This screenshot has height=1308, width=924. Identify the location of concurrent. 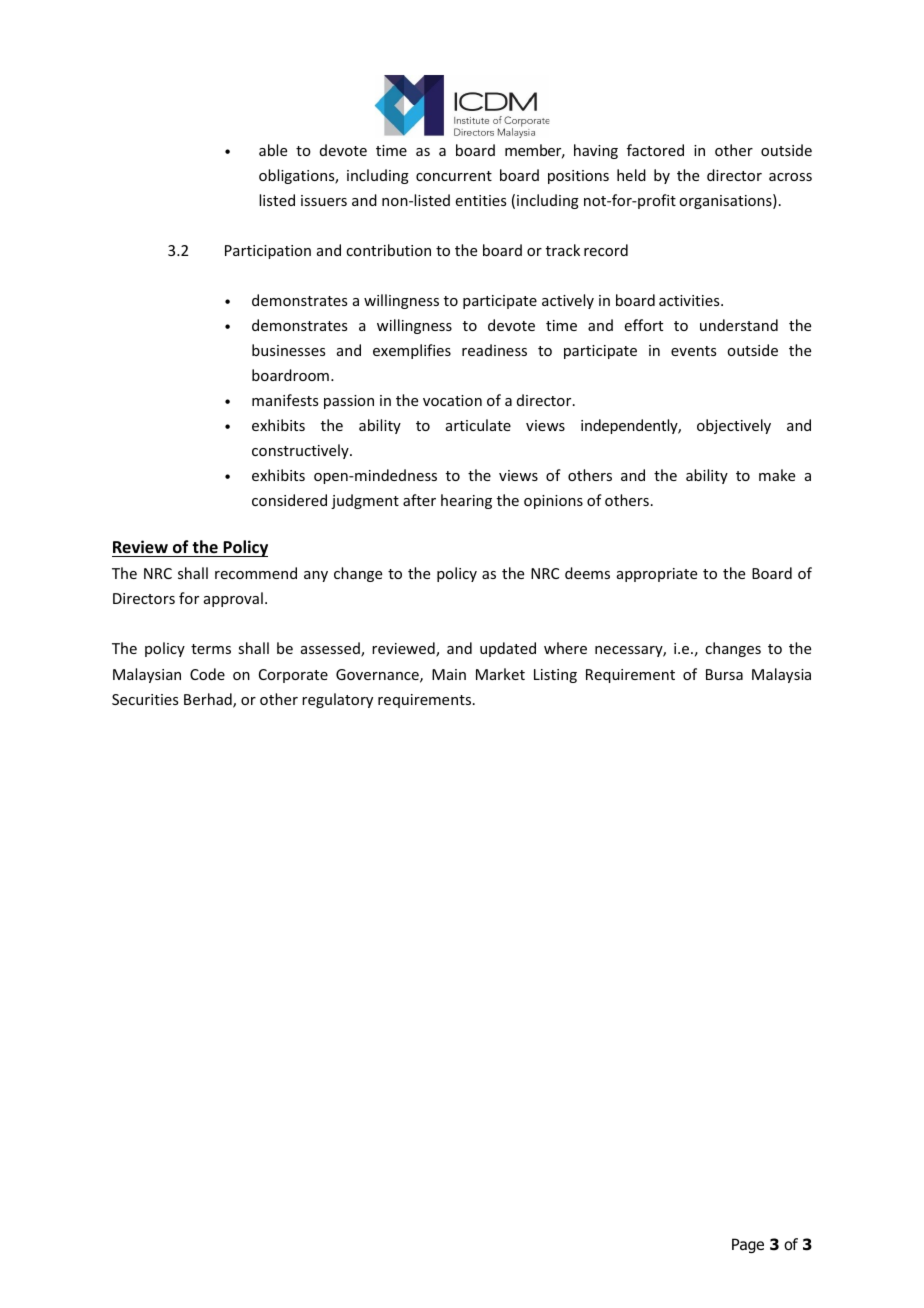
(454, 176).
